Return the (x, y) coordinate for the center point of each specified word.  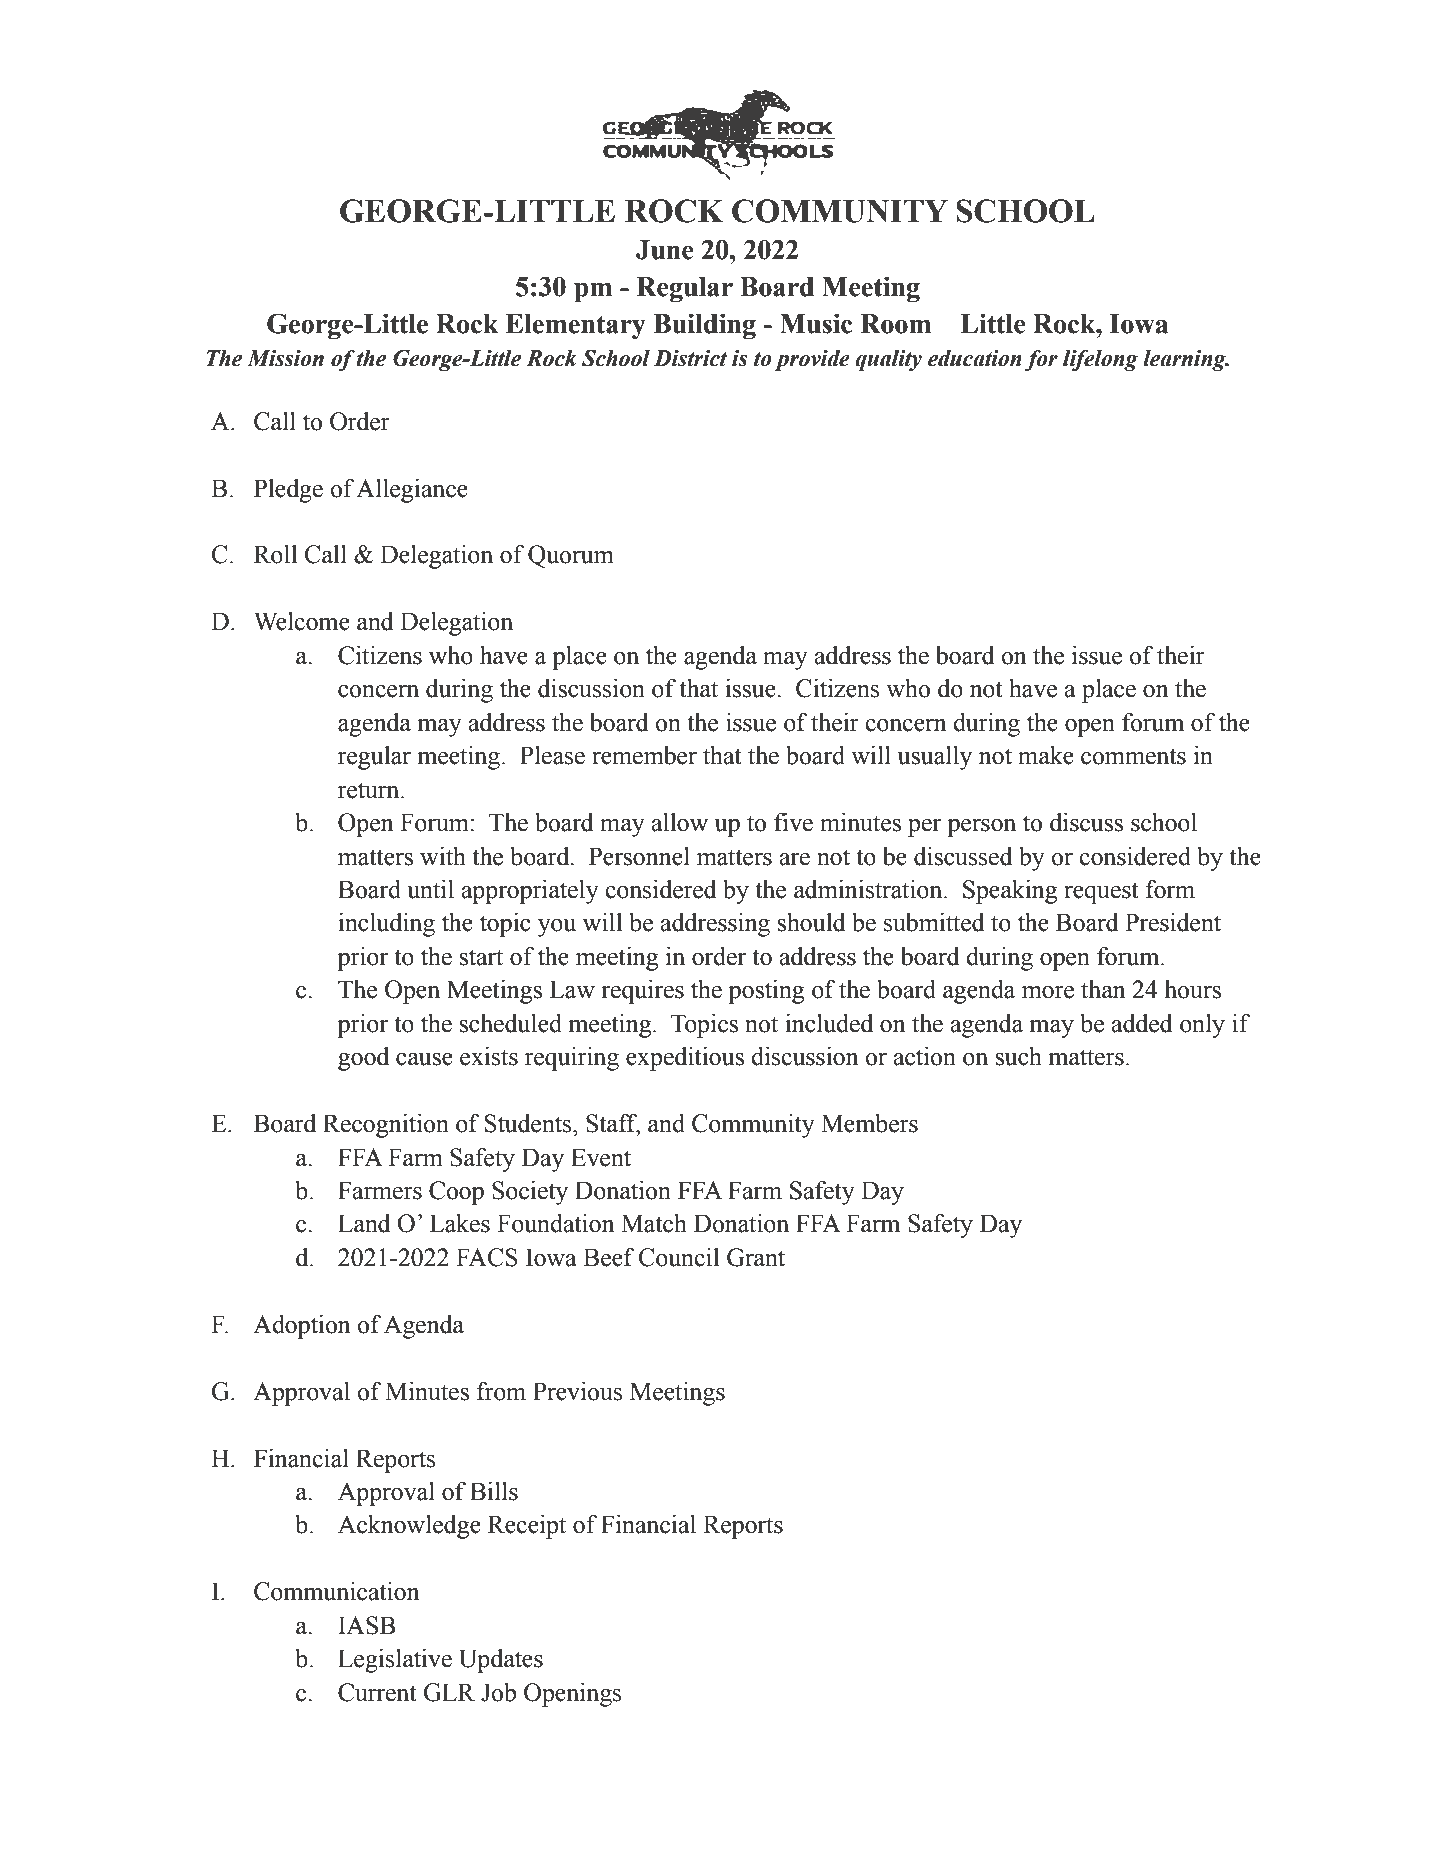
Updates (501, 1661)
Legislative (395, 1661)
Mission (285, 358)
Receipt (527, 1527)
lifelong (1100, 360)
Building (704, 326)
